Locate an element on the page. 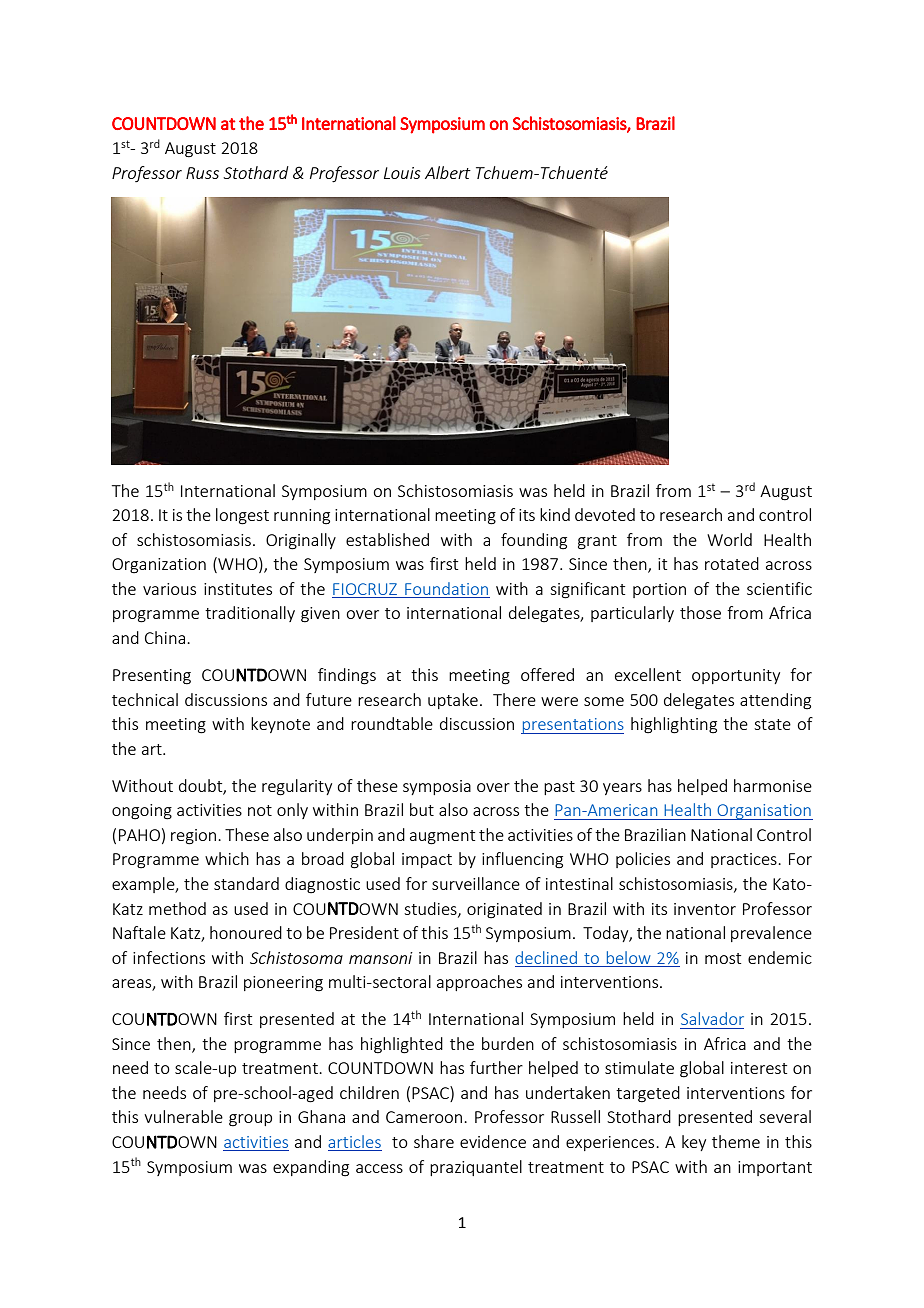  approaches is located at coordinates (479, 983).
